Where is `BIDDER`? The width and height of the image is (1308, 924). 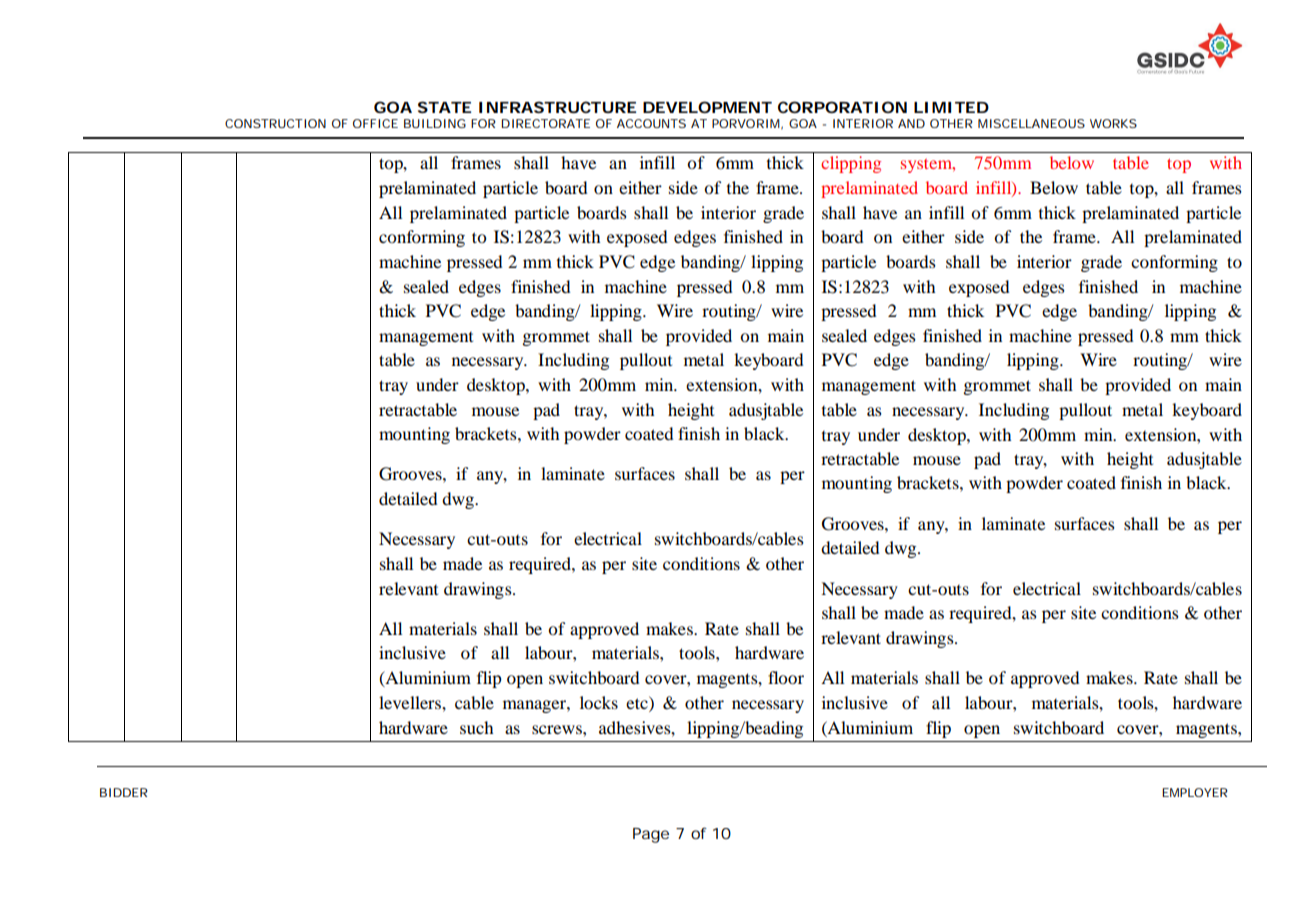
BIDDER is located at coordinates (124, 792).
